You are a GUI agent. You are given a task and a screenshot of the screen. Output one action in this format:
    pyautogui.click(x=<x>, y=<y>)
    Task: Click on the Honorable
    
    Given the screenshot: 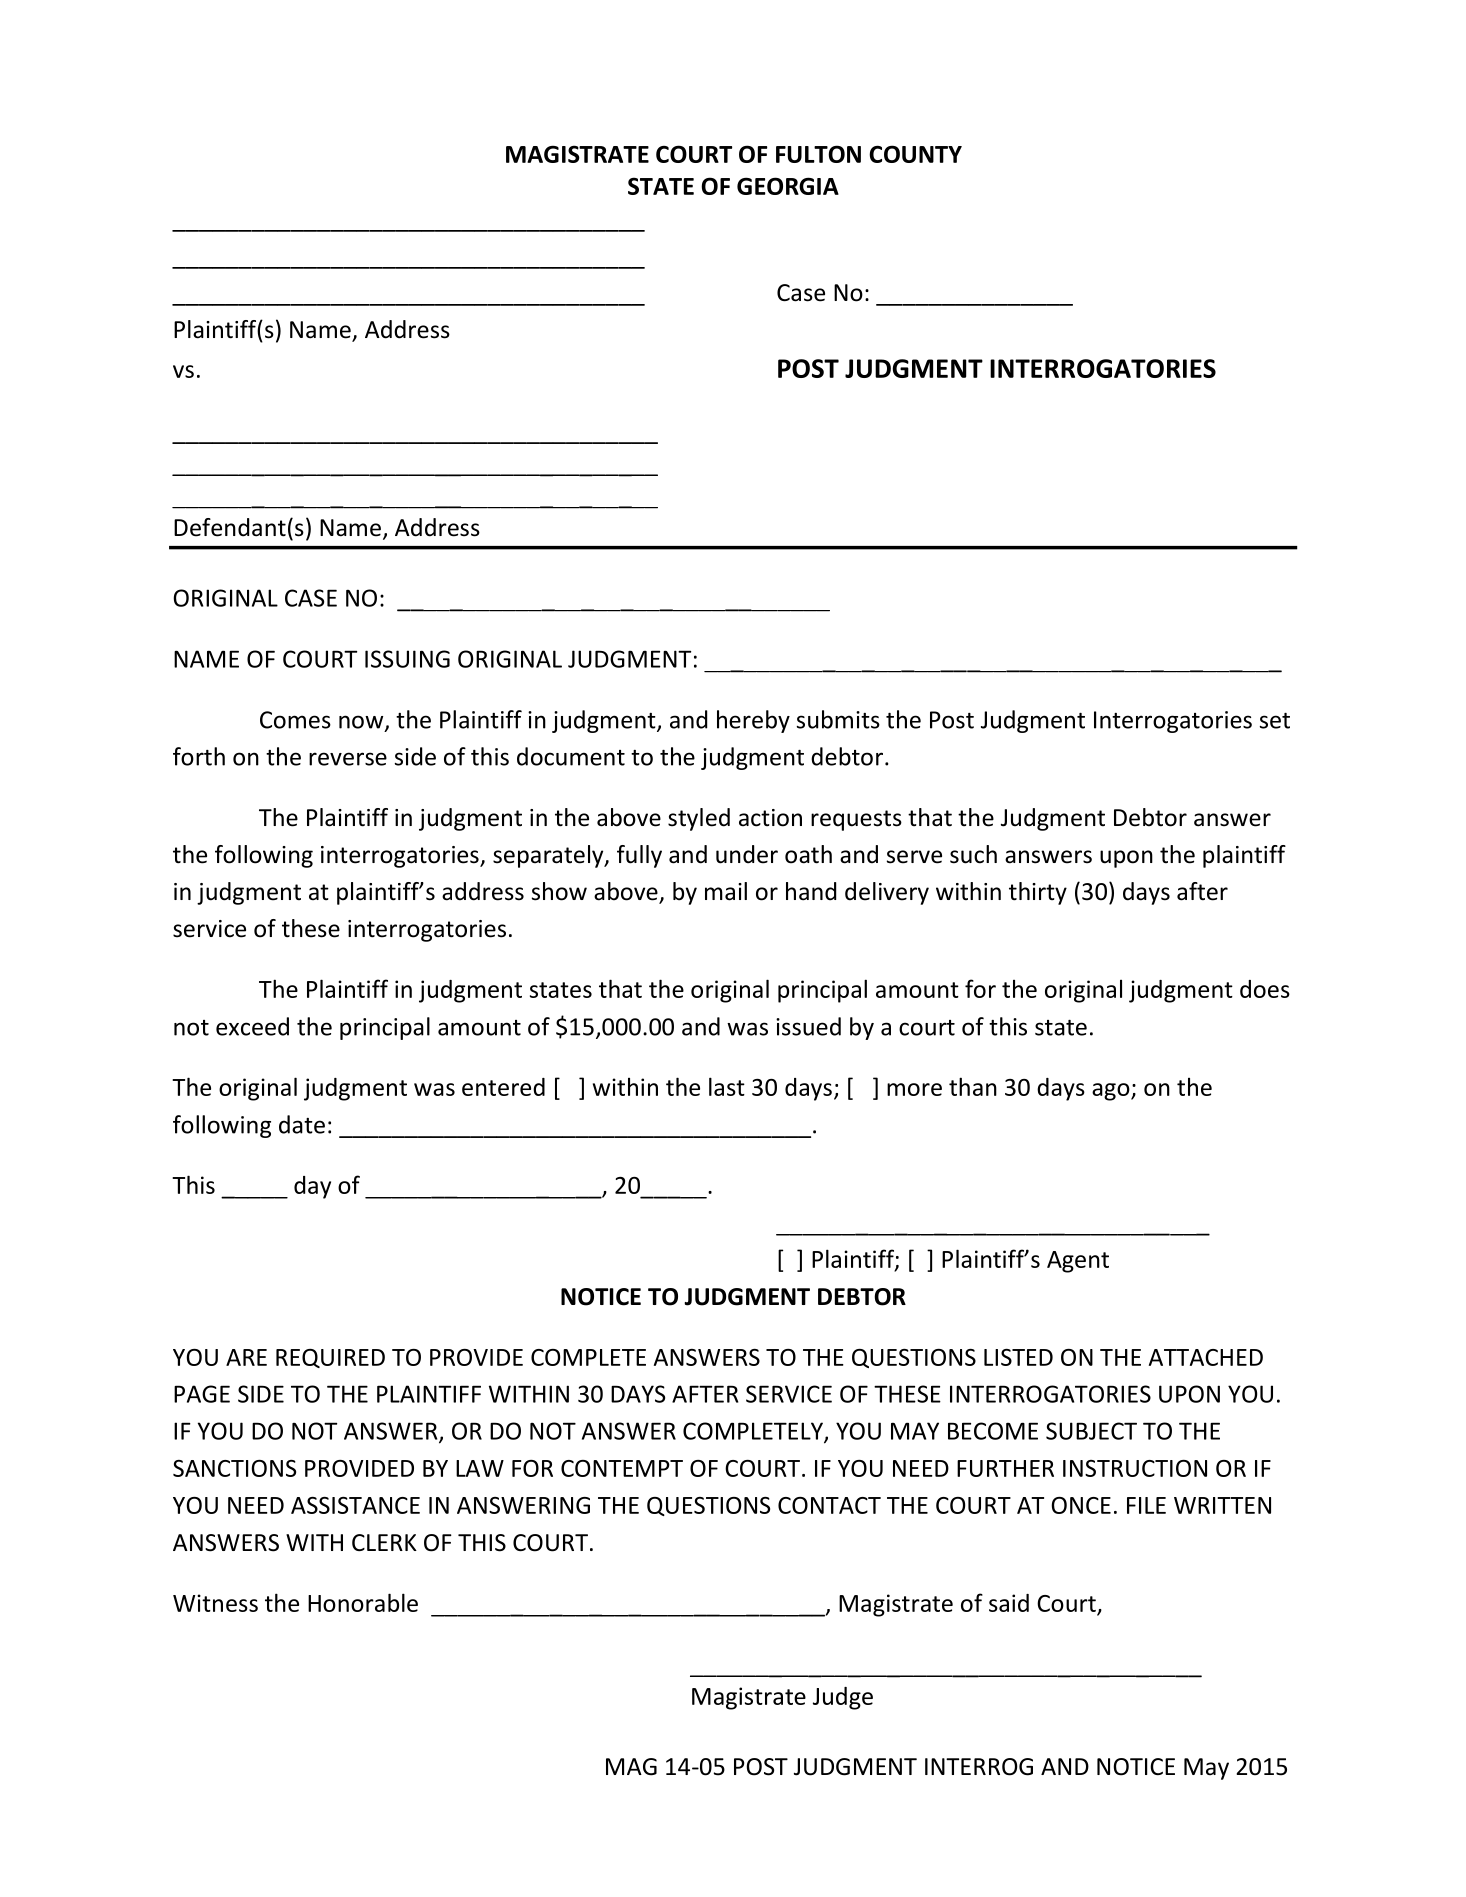 What is the action you would take?
    pyautogui.click(x=363, y=1602)
